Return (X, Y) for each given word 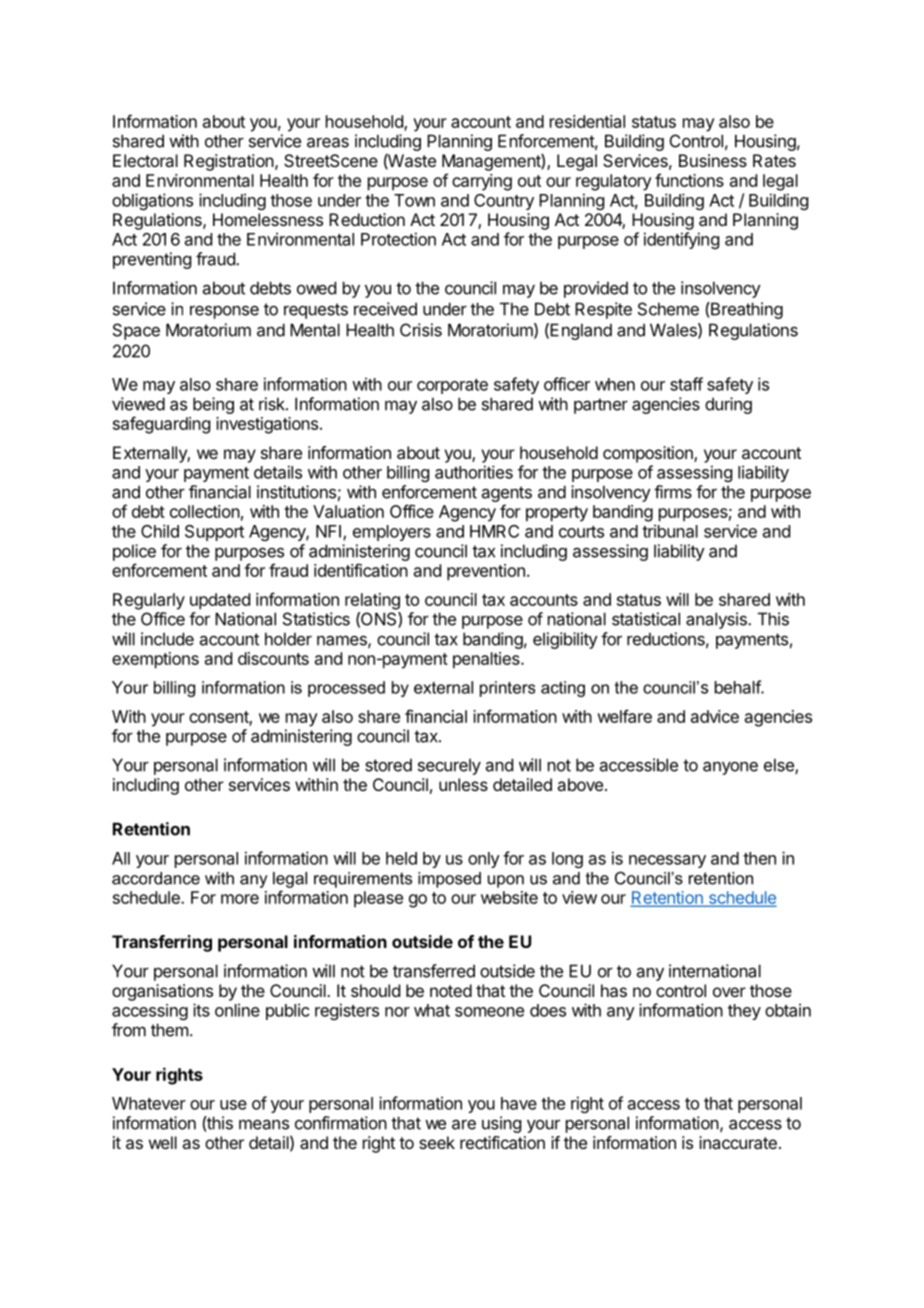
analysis (717, 620)
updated (220, 601)
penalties (487, 660)
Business (713, 160)
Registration (230, 162)
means (264, 1124)
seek (437, 1142)
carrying (482, 182)
